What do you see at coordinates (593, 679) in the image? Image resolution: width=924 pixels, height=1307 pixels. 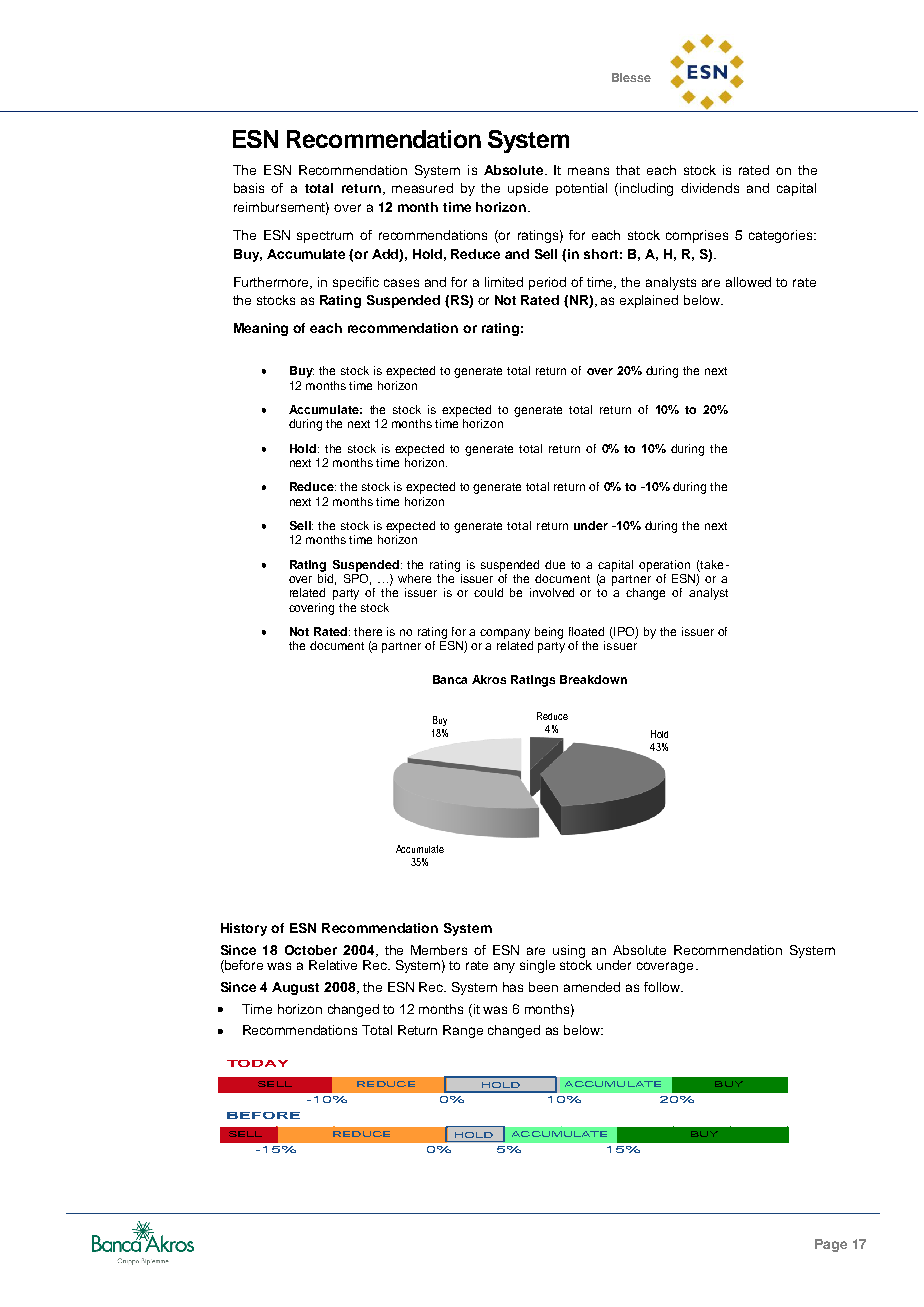 I see `Breakdown` at bounding box center [593, 679].
